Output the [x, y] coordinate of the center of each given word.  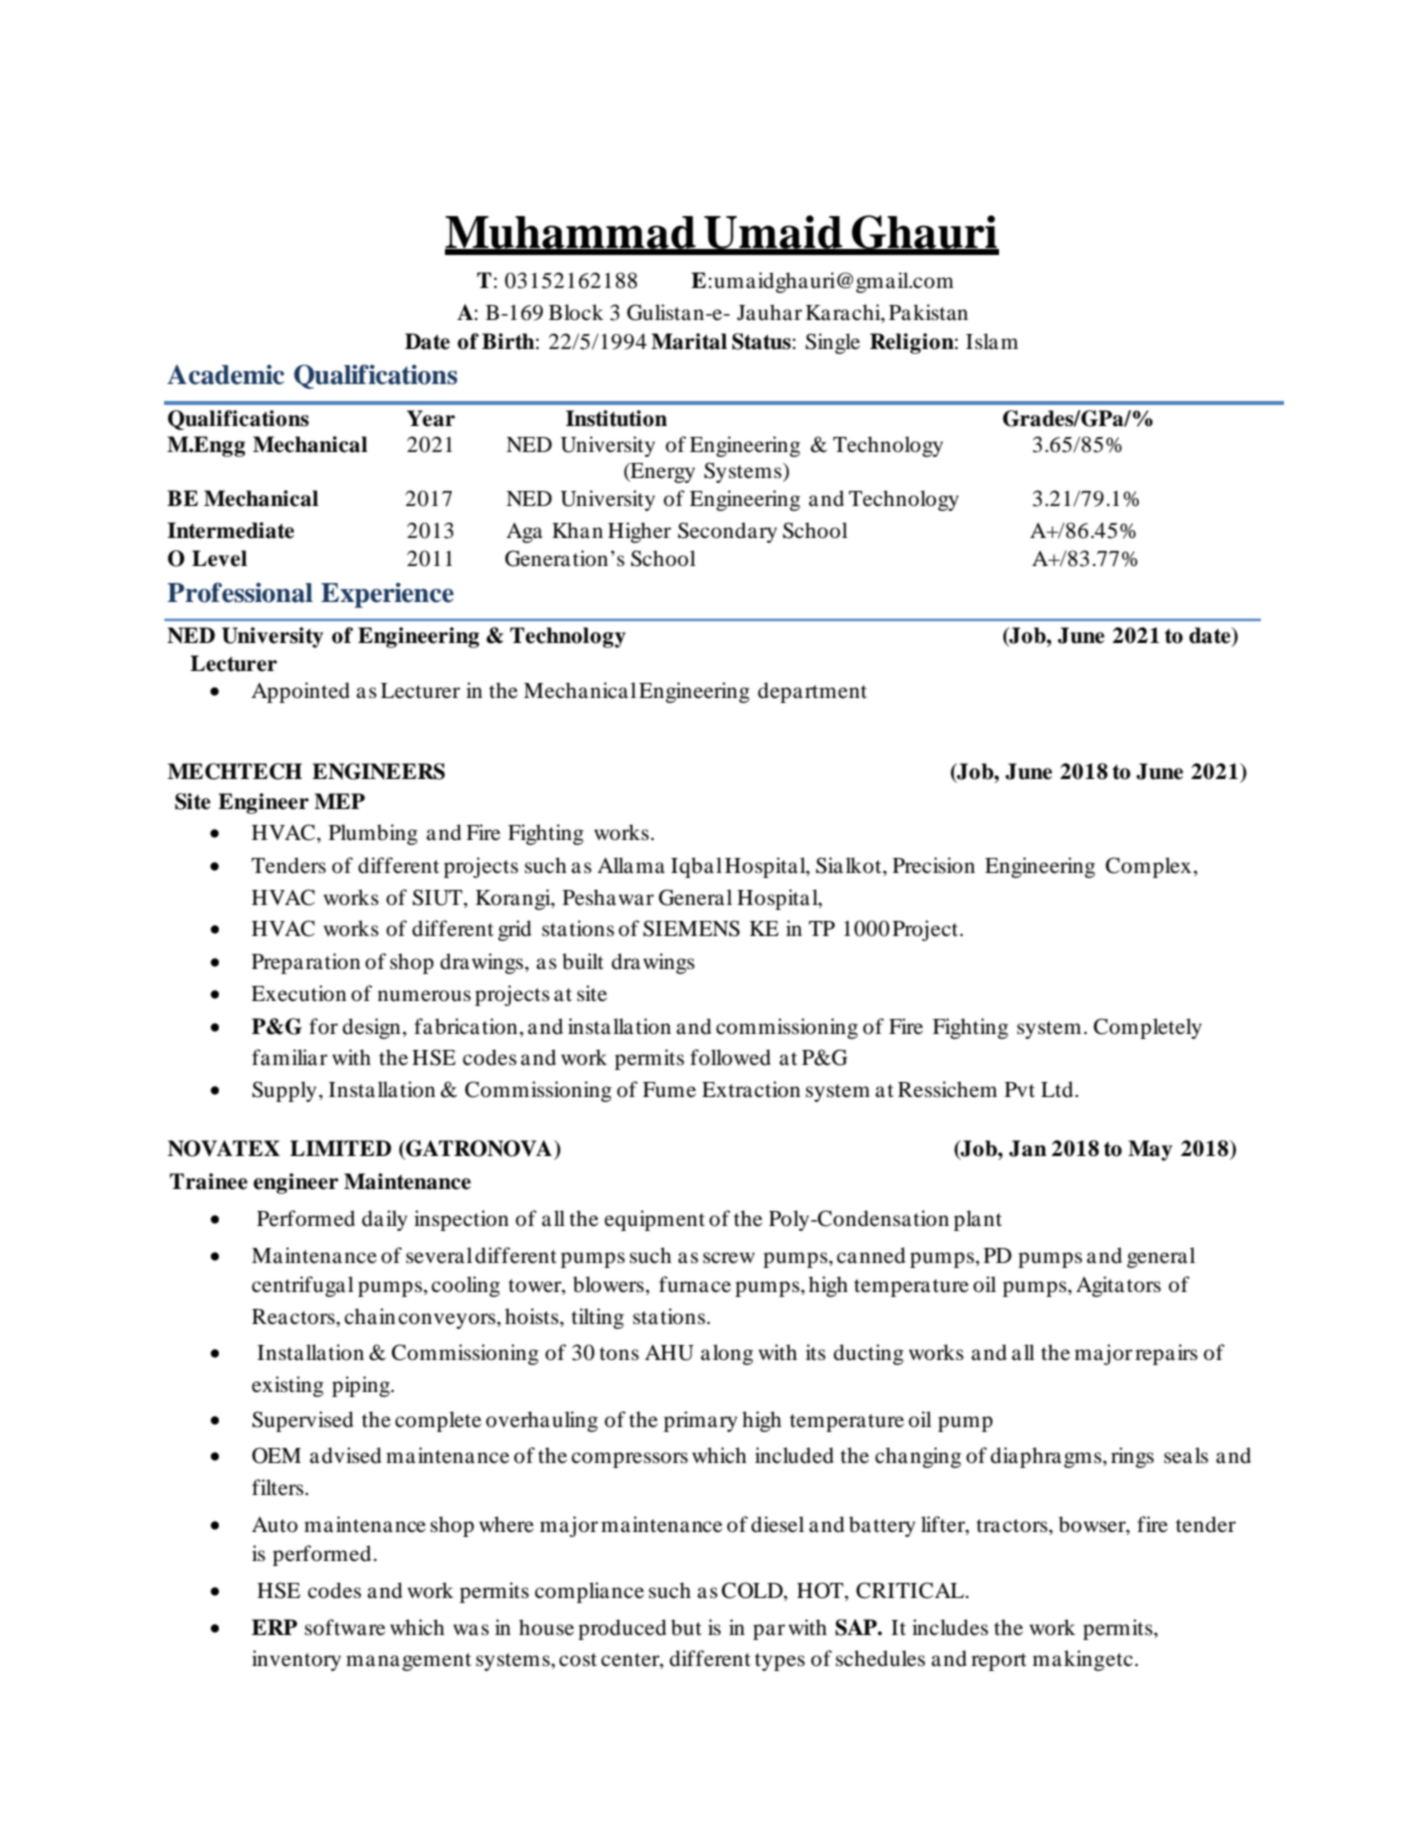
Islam [992, 341]
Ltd [1058, 1089]
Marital [689, 341]
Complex [1148, 867]
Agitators [1118, 1286]
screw [729, 1258]
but [686, 1627]
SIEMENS [691, 928]
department [812, 692]
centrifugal [303, 1286]
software [345, 1627]
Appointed [300, 692]
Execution [298, 993]
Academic [225, 375]
